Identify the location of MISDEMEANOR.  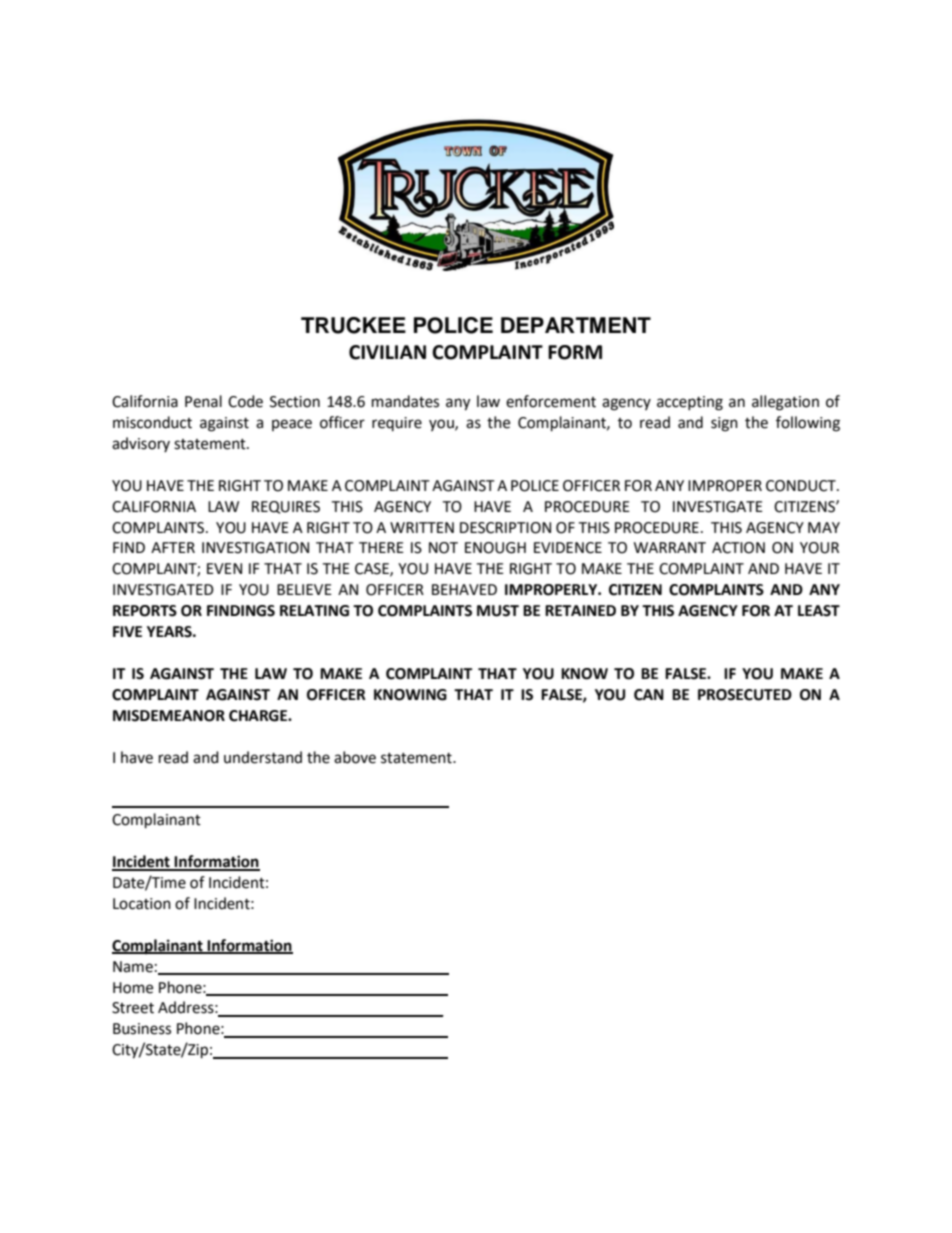
(169, 716).
